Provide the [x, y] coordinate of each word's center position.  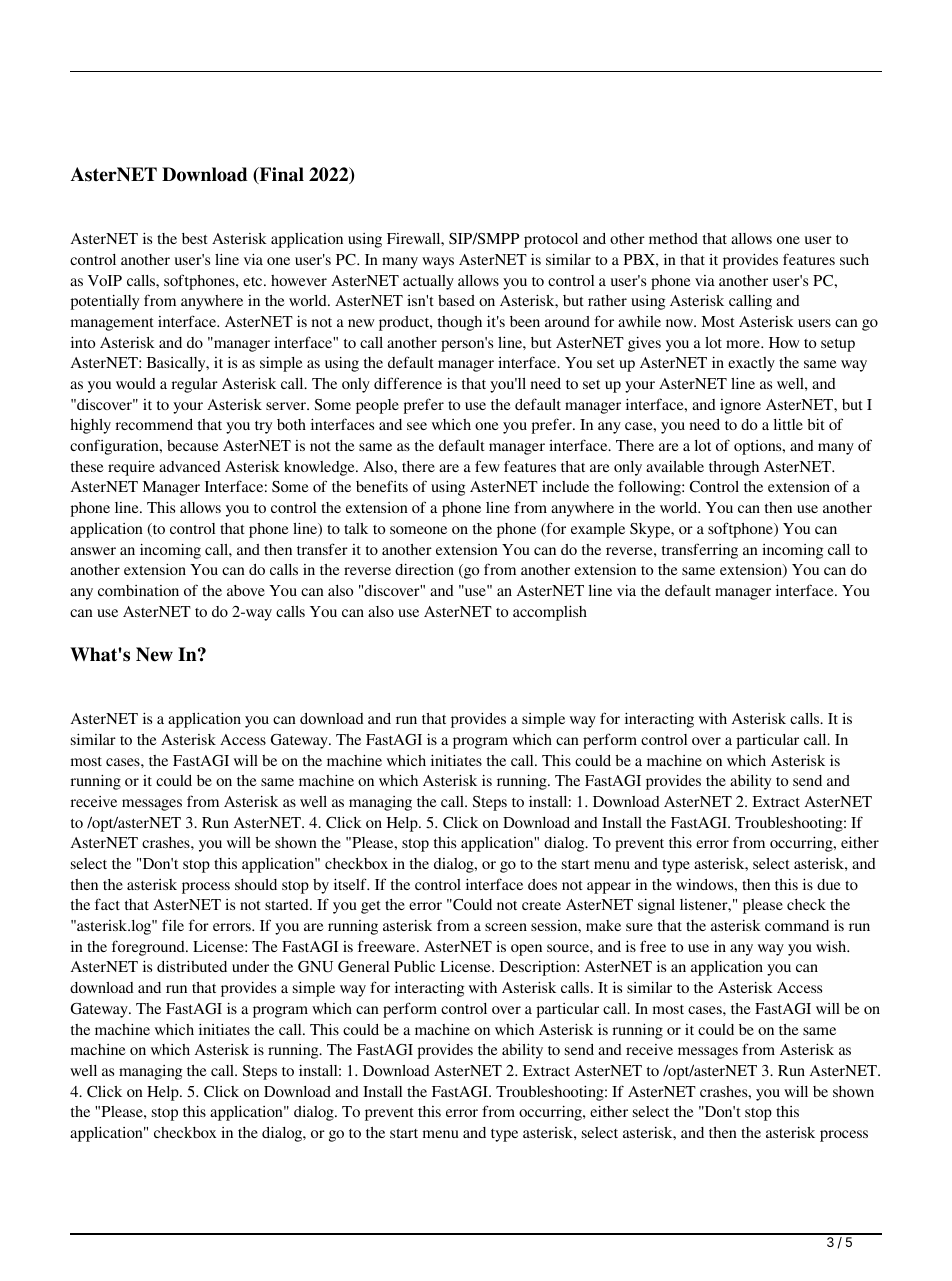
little [788, 424]
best [195, 238]
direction [424, 569]
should [256, 884]
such [854, 259]
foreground [149, 948]
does [542, 884]
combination [138, 590]
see [417, 426]
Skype [651, 530]
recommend [154, 424]
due [829, 884]
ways [438, 263]
